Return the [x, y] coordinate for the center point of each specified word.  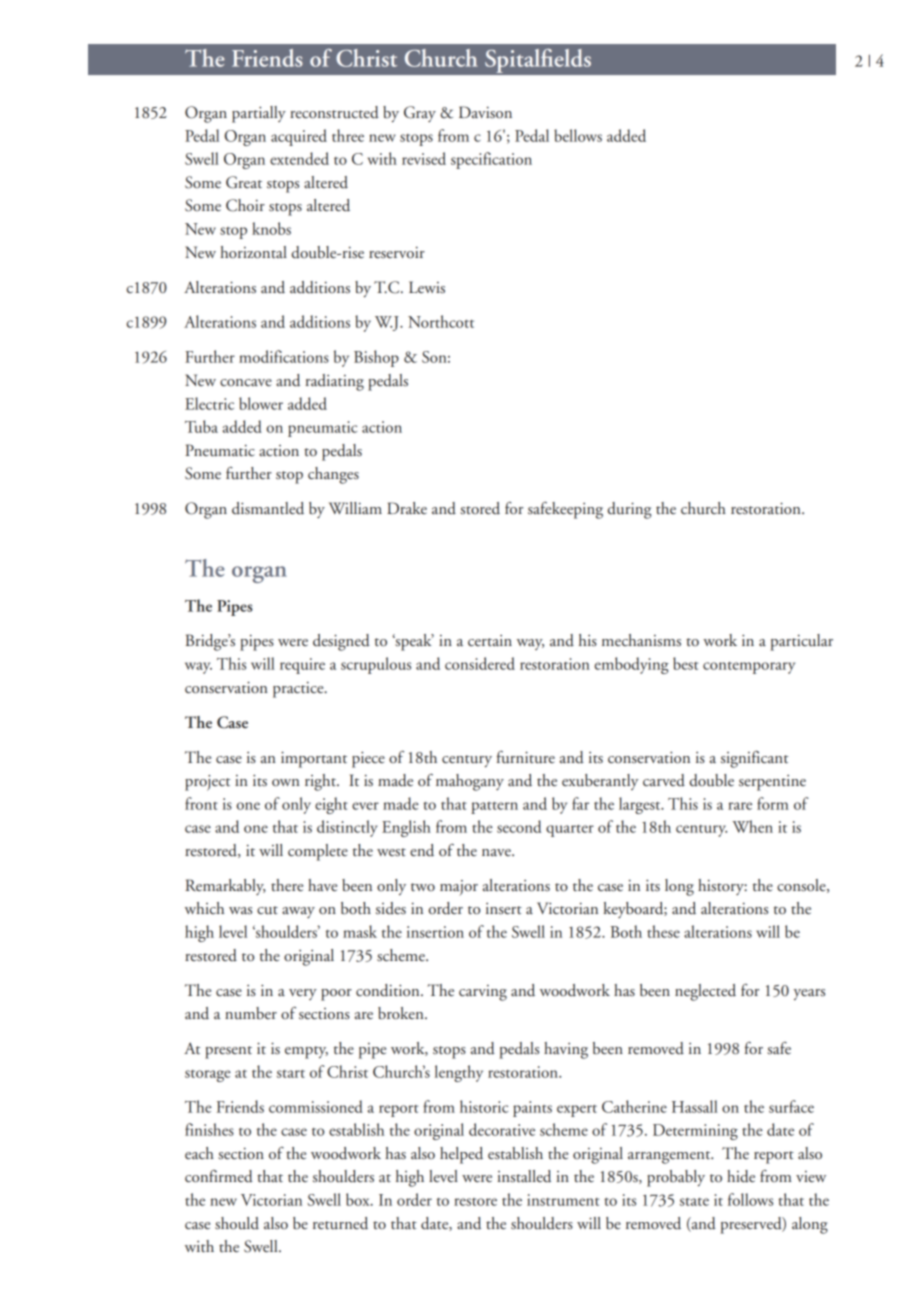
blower [261, 403]
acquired [299, 137]
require [302, 666]
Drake [407, 508]
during [629, 510]
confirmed [219, 1176]
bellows [578, 135]
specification [491, 160]
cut [267, 910]
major [459, 888]
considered [480, 663]
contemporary [749, 668]
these [663, 931]
